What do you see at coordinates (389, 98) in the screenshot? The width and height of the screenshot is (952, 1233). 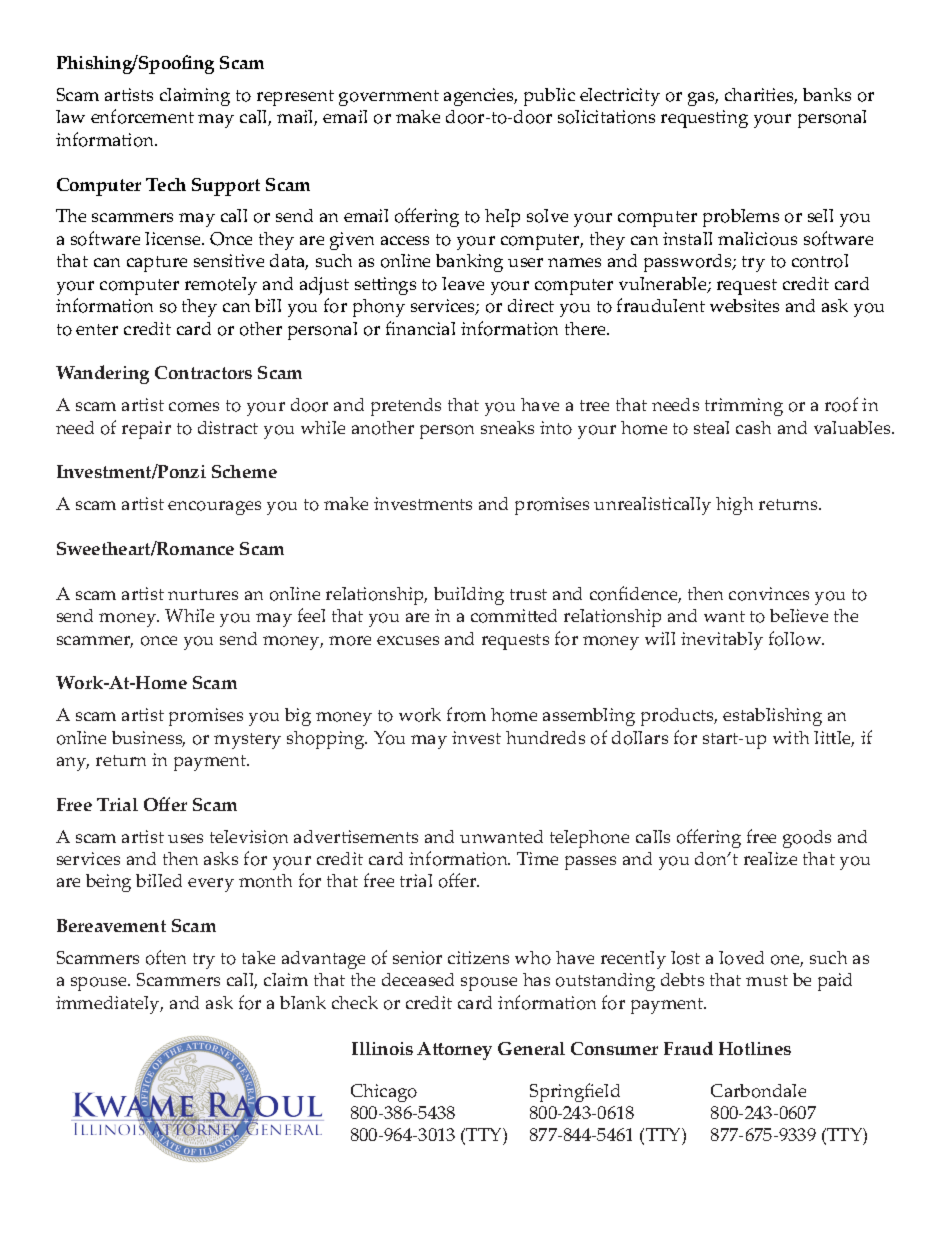 I see `government` at bounding box center [389, 98].
